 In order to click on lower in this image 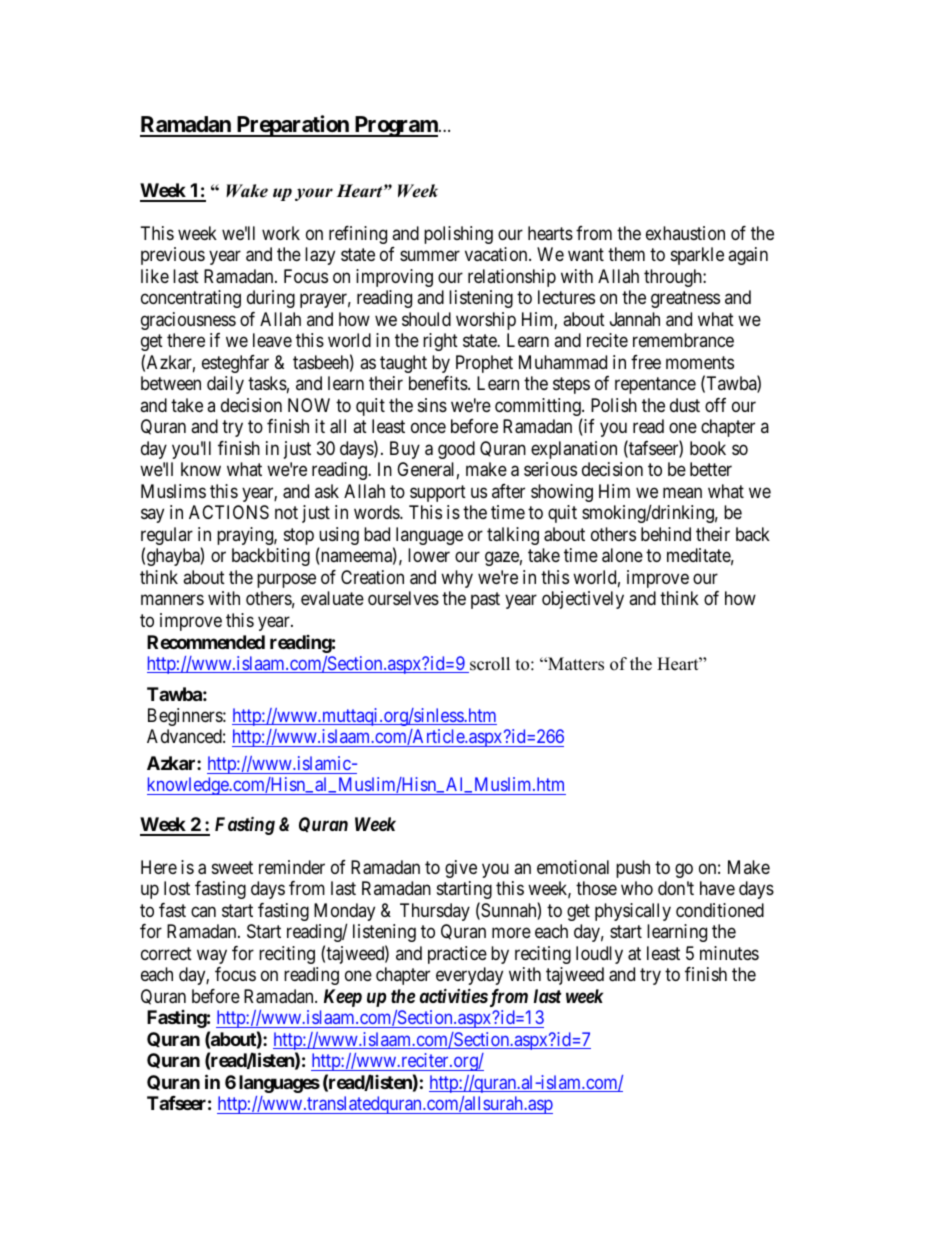, I will do `click(429, 555)`.
